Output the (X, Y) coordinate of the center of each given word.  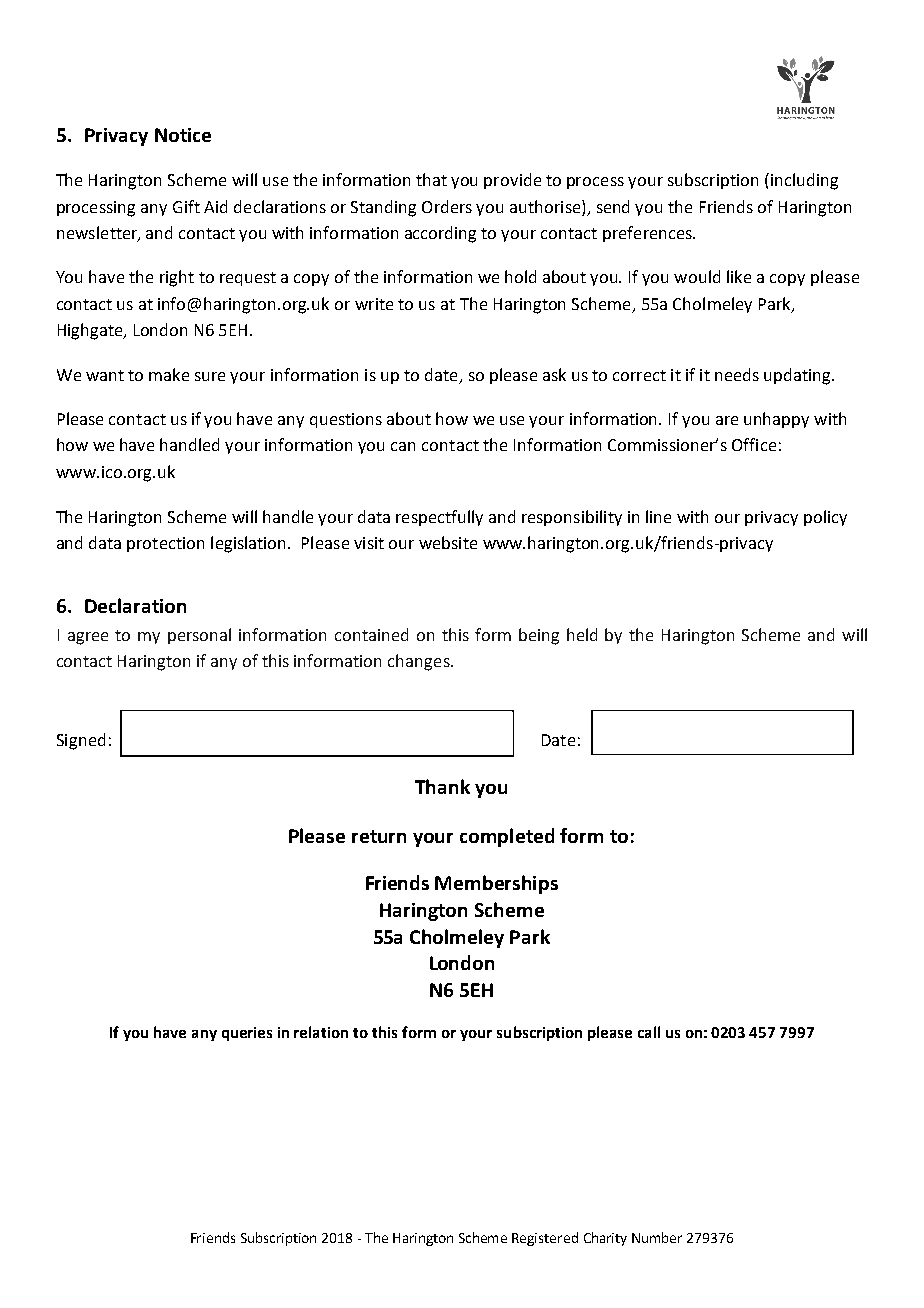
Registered (545, 1239)
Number (657, 1237)
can (403, 446)
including (803, 181)
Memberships (496, 884)
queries (247, 1034)
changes (420, 662)
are (727, 420)
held (582, 634)
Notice (183, 135)
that (431, 179)
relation (321, 1032)
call (649, 1032)
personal (199, 636)
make (169, 374)
